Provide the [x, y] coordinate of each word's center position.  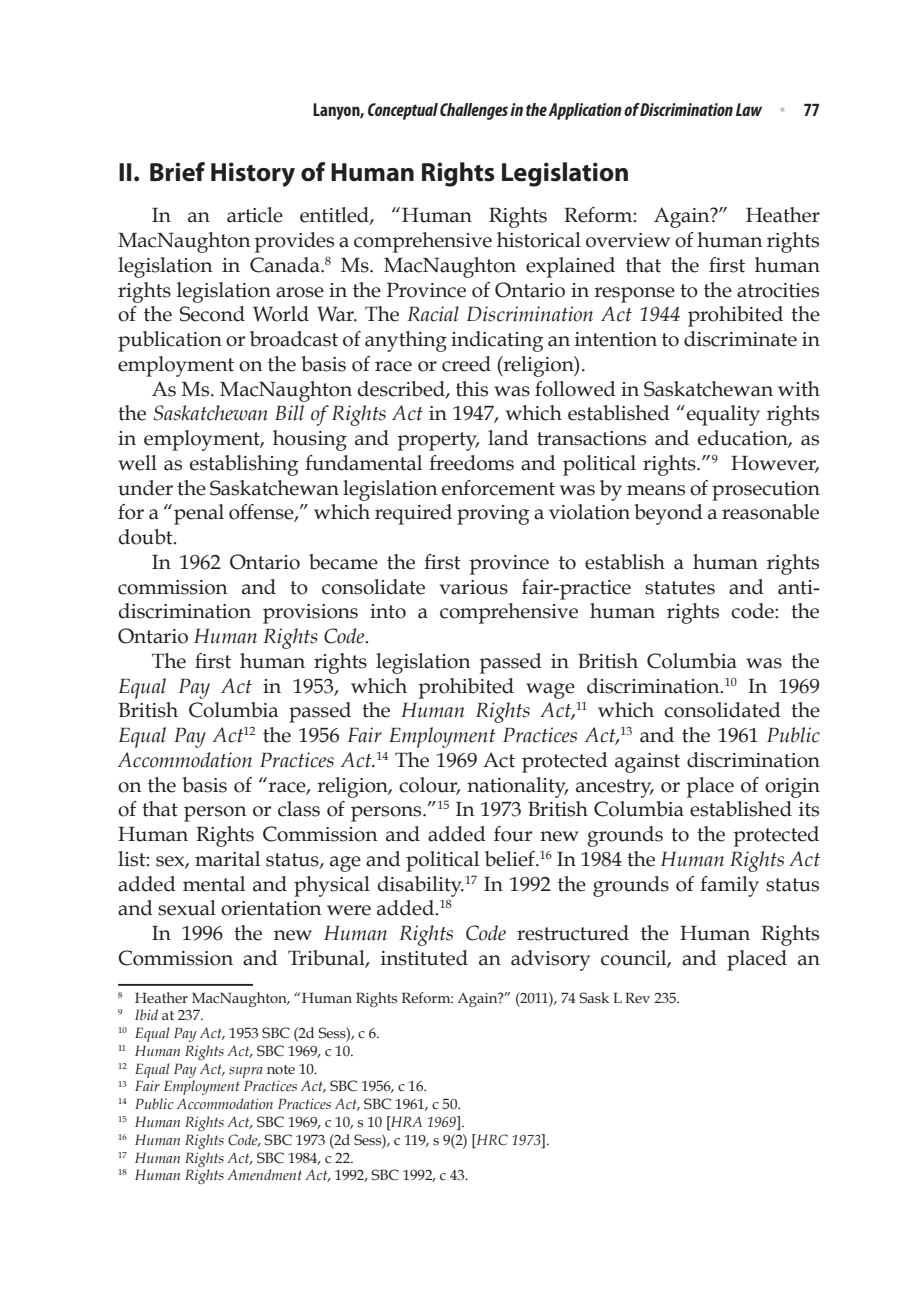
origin [792, 788]
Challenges [474, 111]
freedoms [471, 463]
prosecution [766, 491]
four [513, 834]
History [253, 174]
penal [199, 514]
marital [227, 859]
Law [749, 109]
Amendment [264, 1174]
